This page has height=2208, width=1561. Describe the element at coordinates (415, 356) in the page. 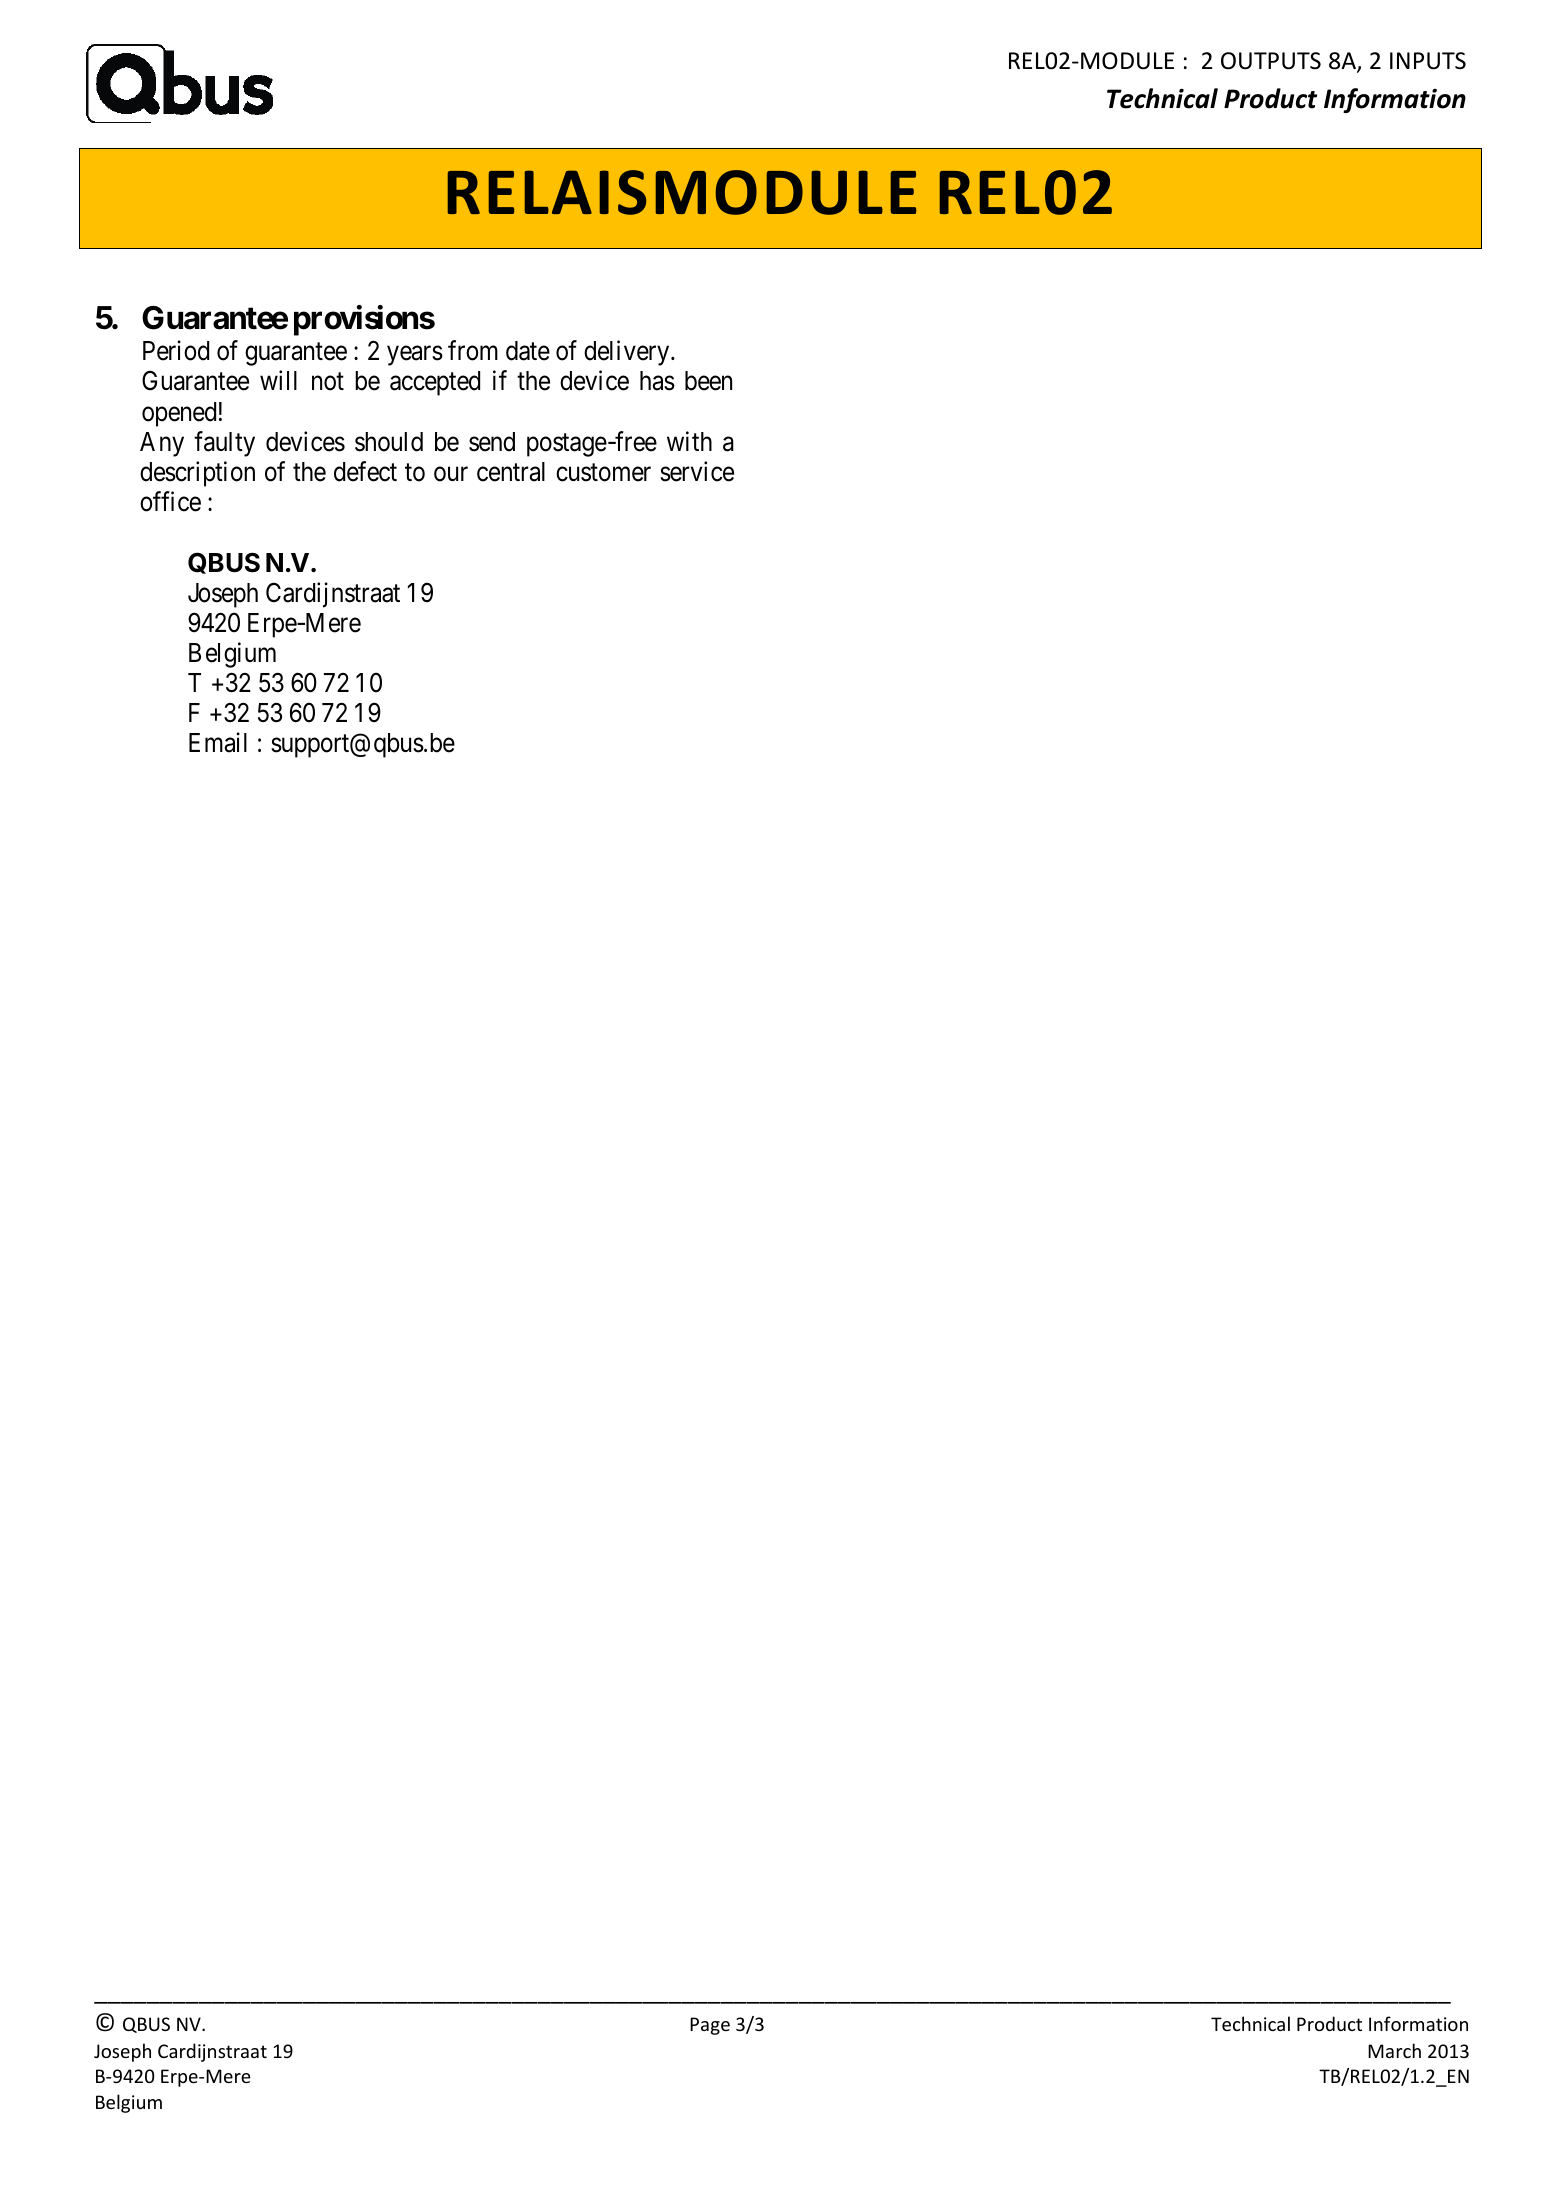

I see `years` at that location.
